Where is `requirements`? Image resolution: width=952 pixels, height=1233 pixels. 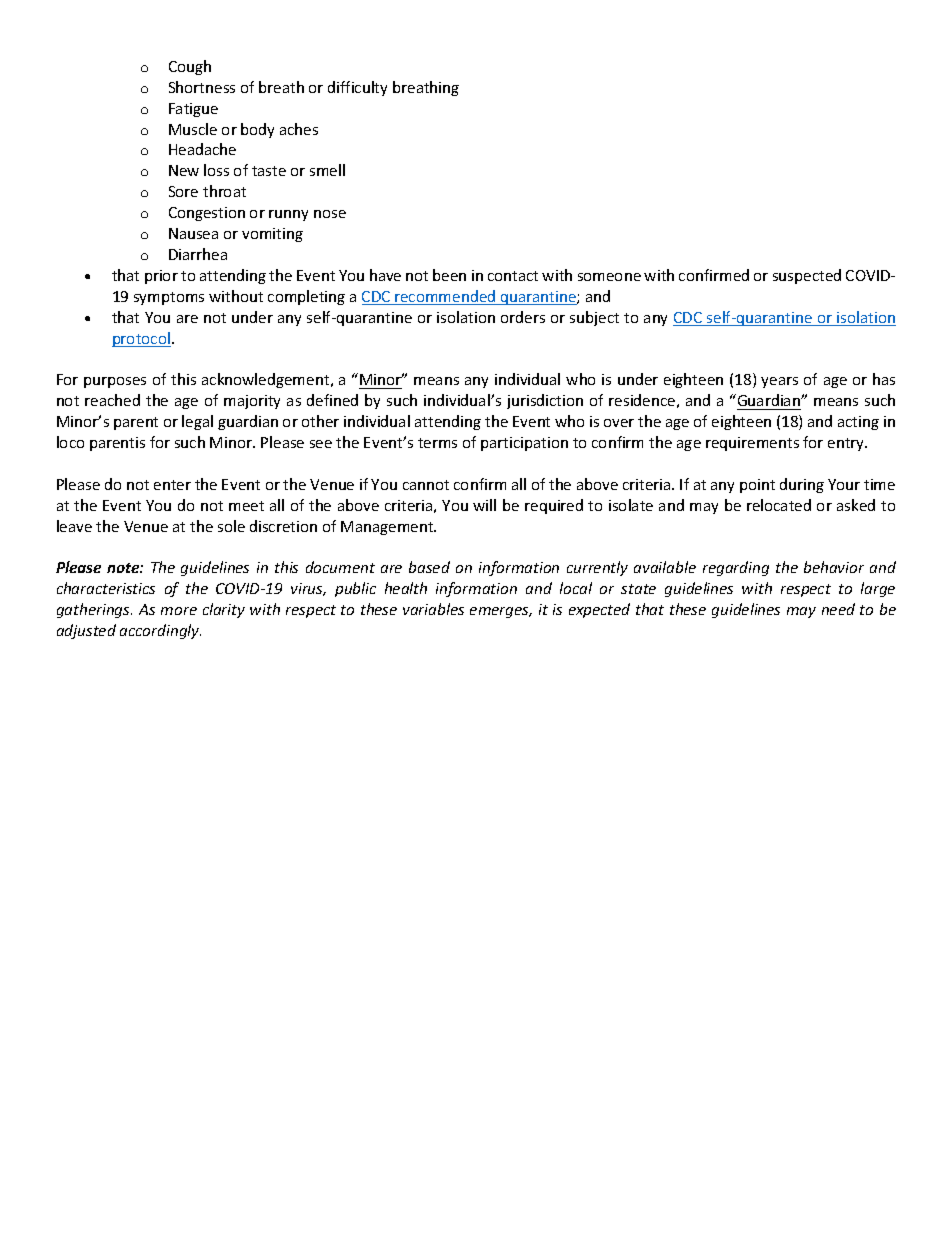 requirements is located at coordinates (752, 444).
